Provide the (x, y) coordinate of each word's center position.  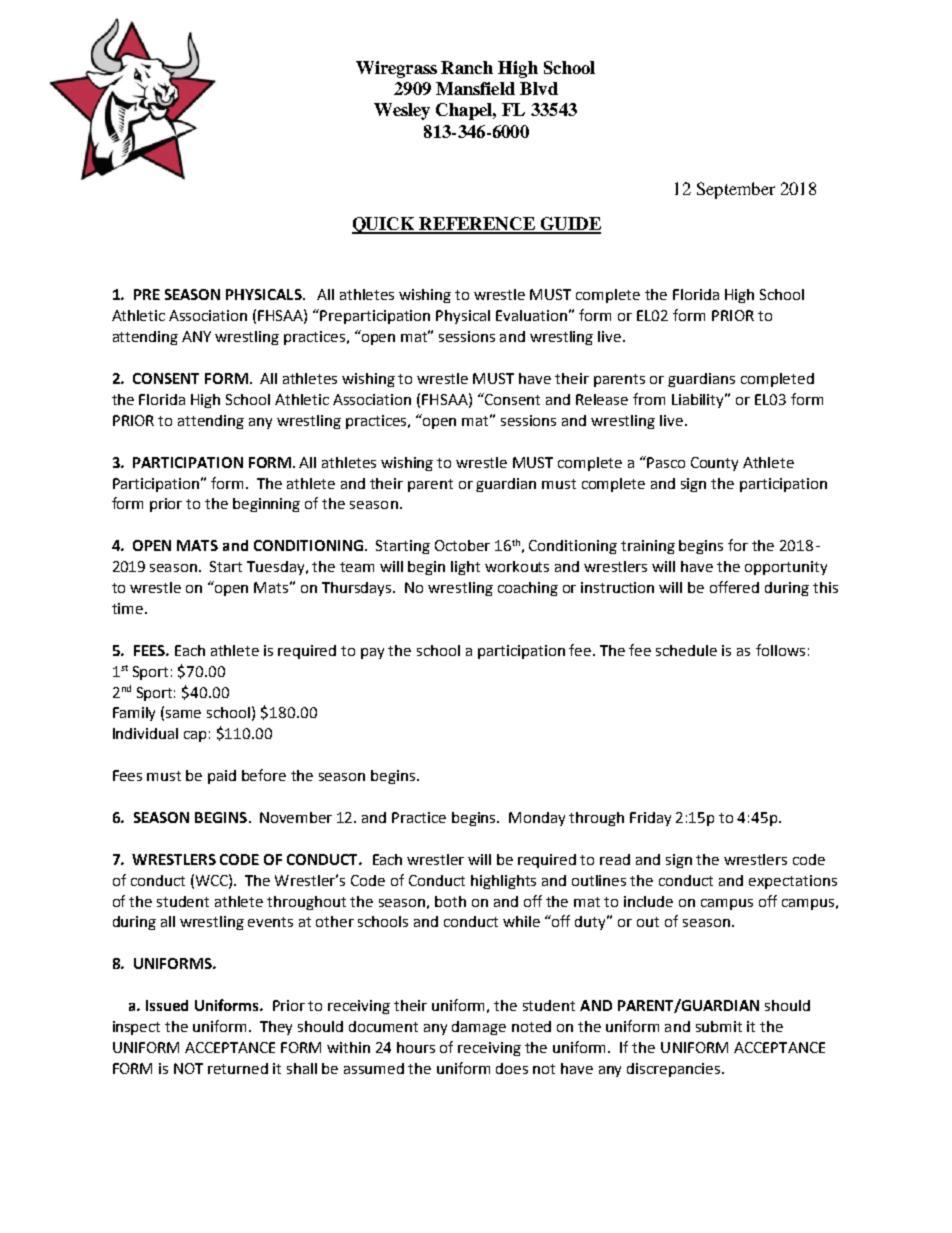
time (129, 608)
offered (734, 587)
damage (479, 1028)
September (736, 190)
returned (238, 1068)
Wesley (402, 111)
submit (719, 1026)
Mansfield (475, 88)
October (462, 545)
